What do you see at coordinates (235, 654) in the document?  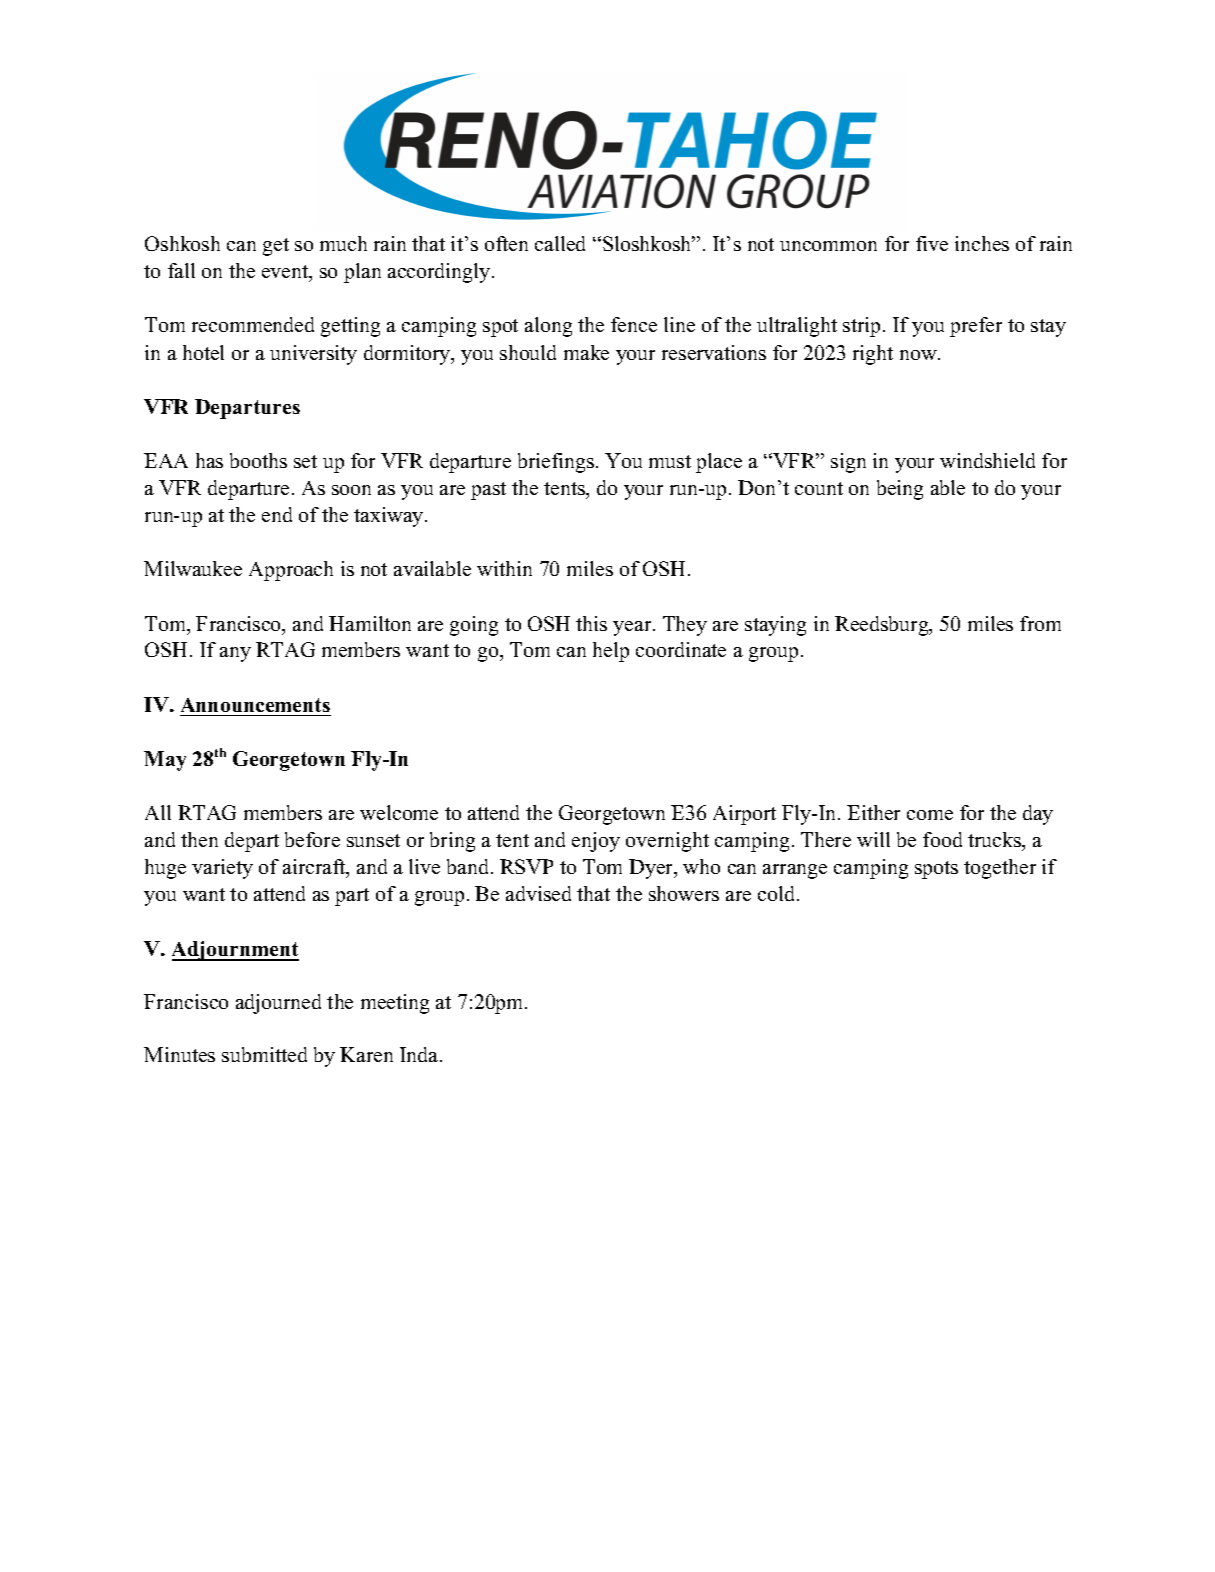 I see `any` at bounding box center [235, 654].
